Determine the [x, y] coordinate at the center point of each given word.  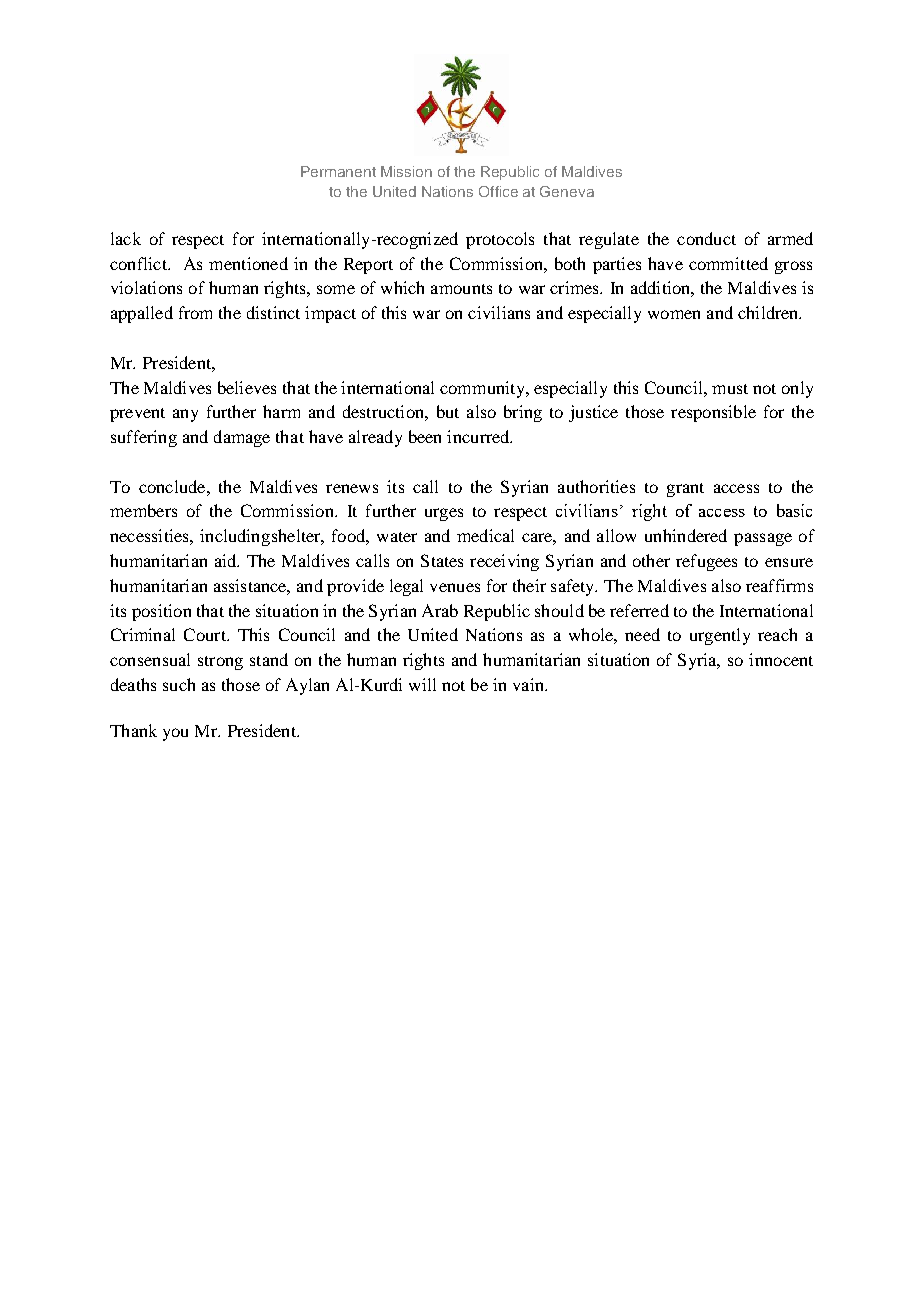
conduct [706, 238]
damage [242, 438]
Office [498, 191]
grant [685, 490]
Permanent [338, 171]
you [175, 734]
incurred [479, 436]
